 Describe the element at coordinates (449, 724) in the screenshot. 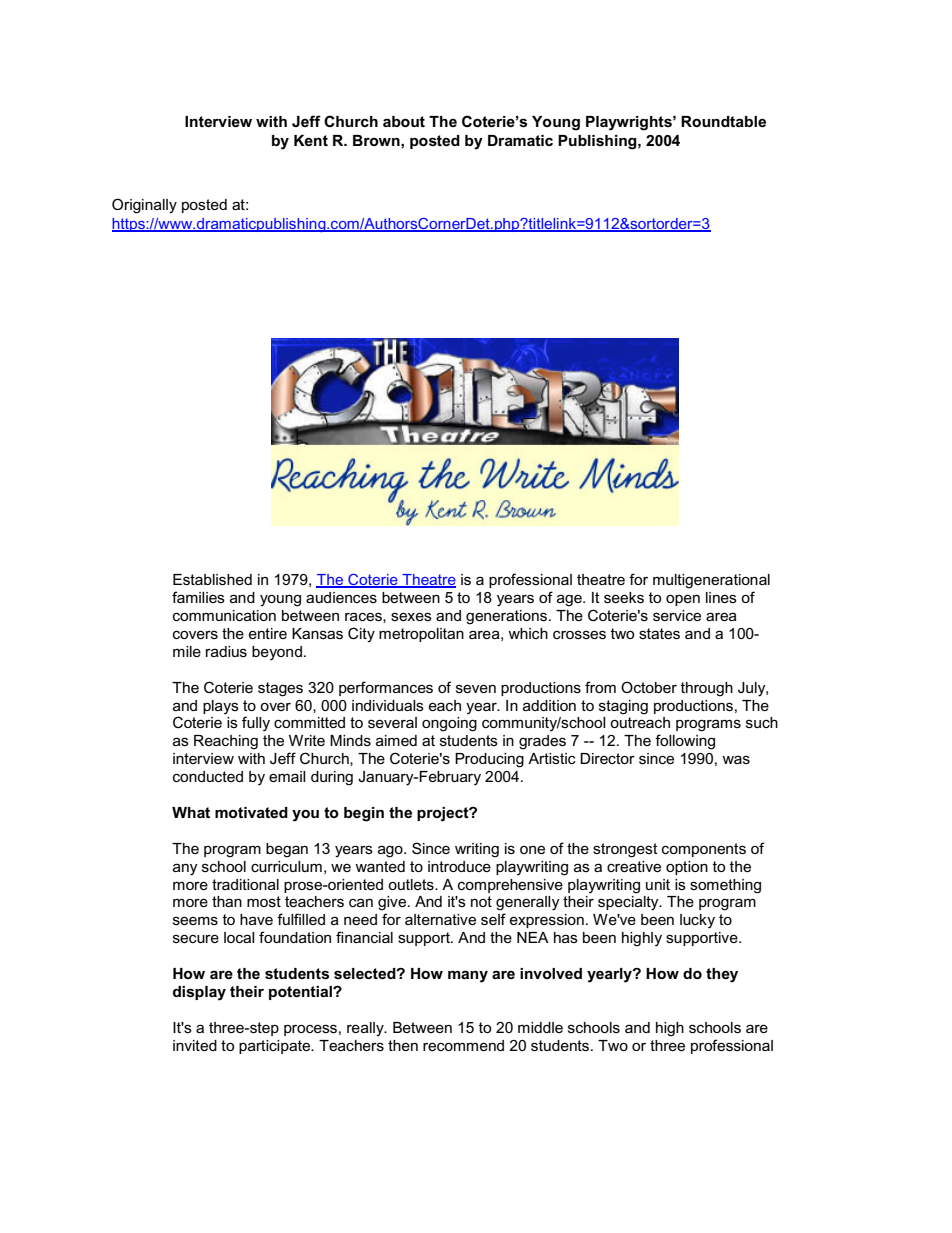

I see `ongoing` at that location.
